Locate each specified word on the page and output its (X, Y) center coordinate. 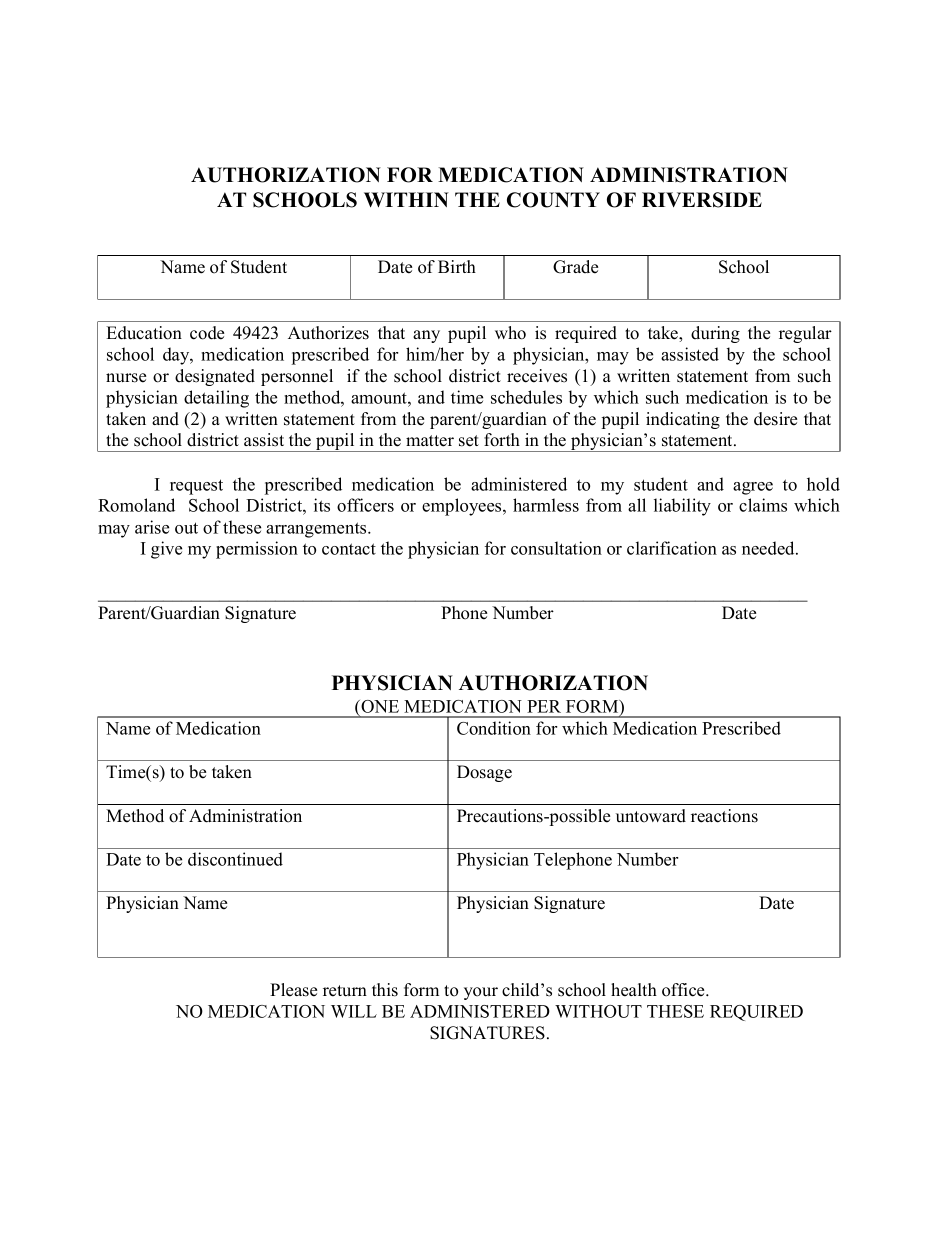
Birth (457, 266)
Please (293, 990)
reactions (724, 816)
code (207, 333)
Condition (494, 728)
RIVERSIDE (702, 200)
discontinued (235, 859)
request (196, 487)
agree (753, 488)
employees (463, 507)
